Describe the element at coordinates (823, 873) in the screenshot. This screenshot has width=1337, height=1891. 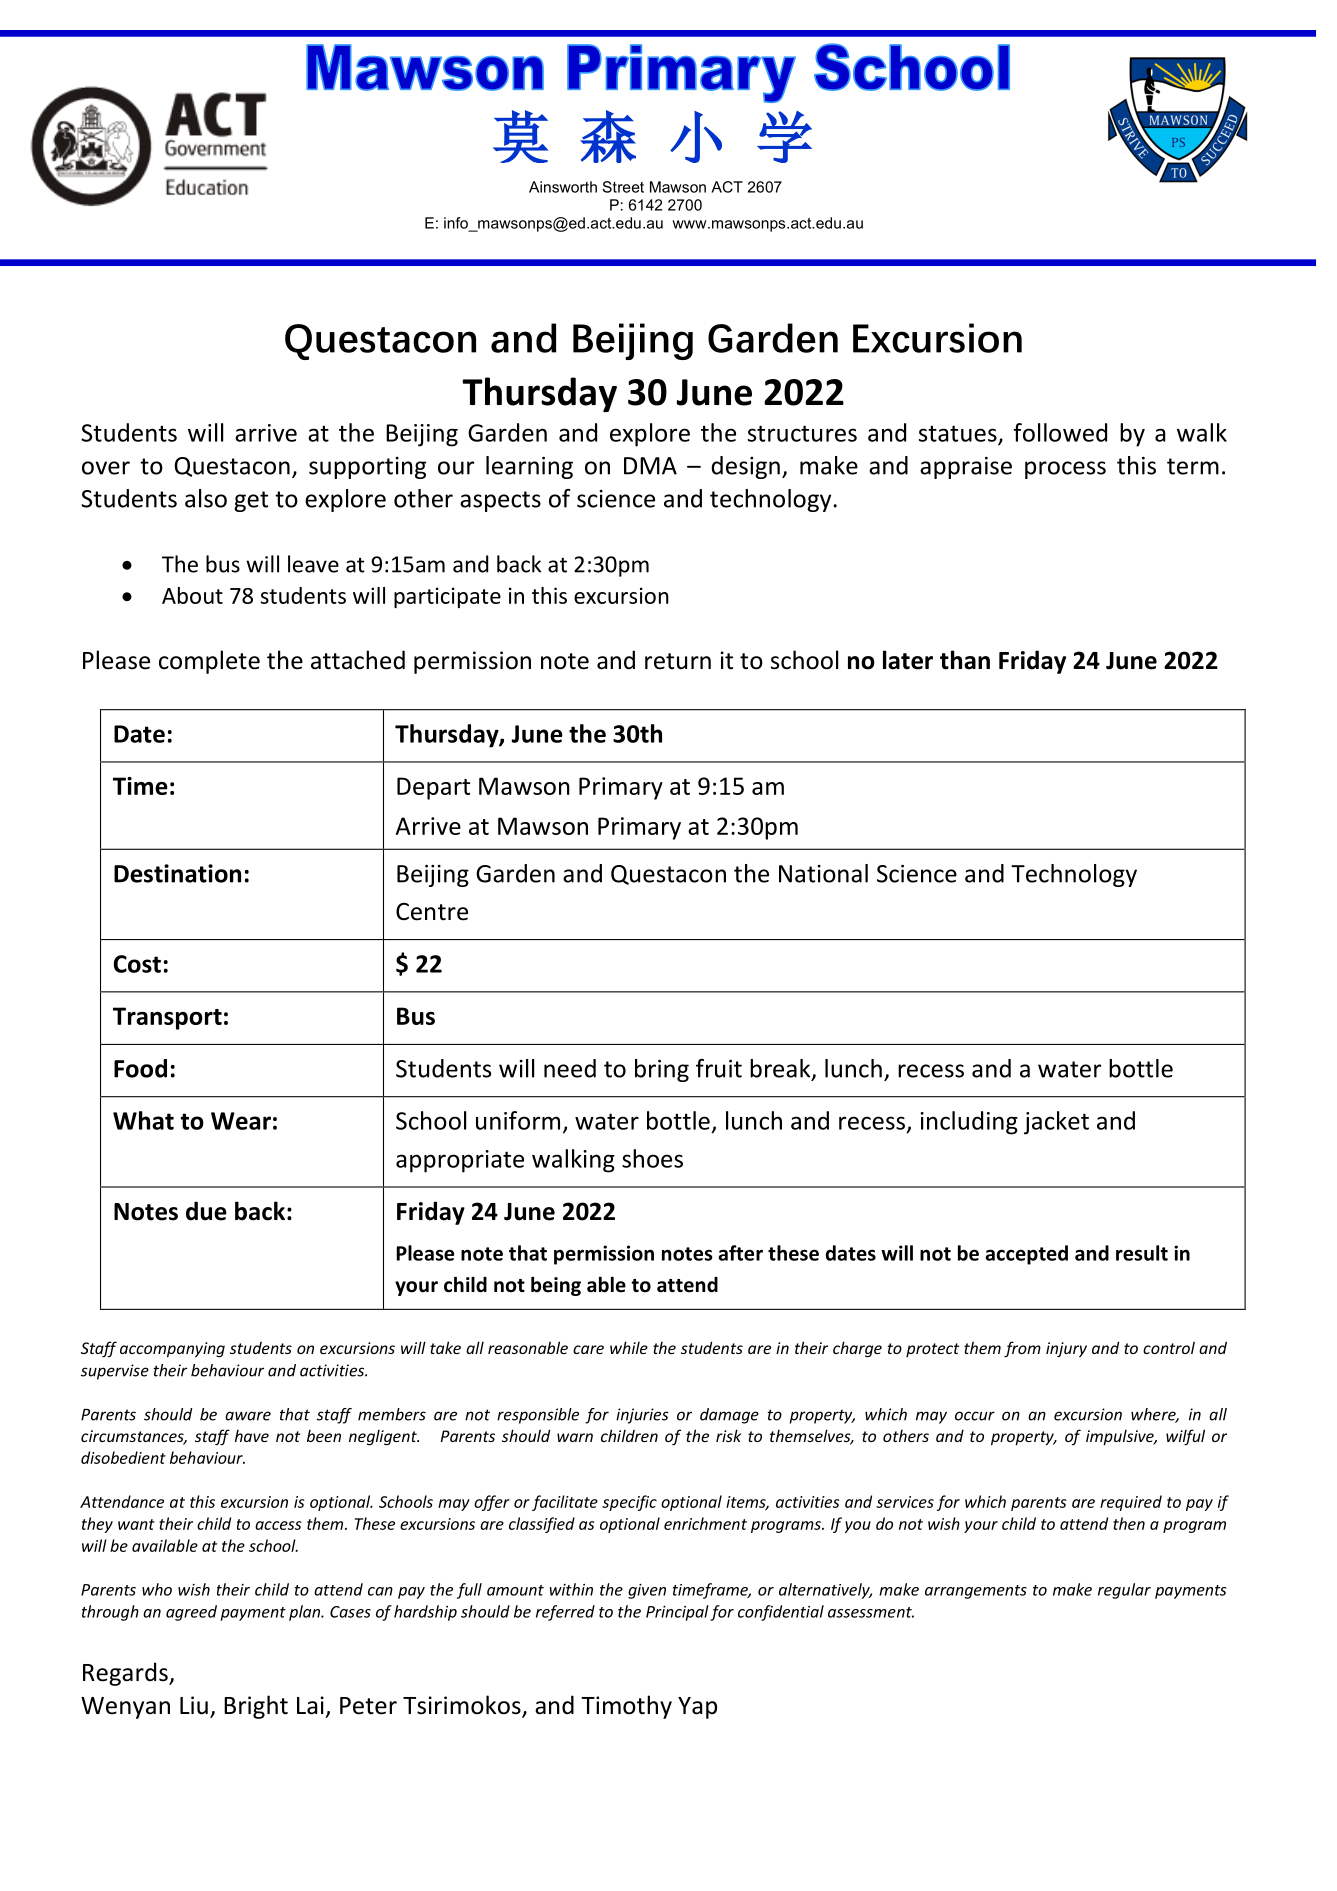
I see `National` at that location.
